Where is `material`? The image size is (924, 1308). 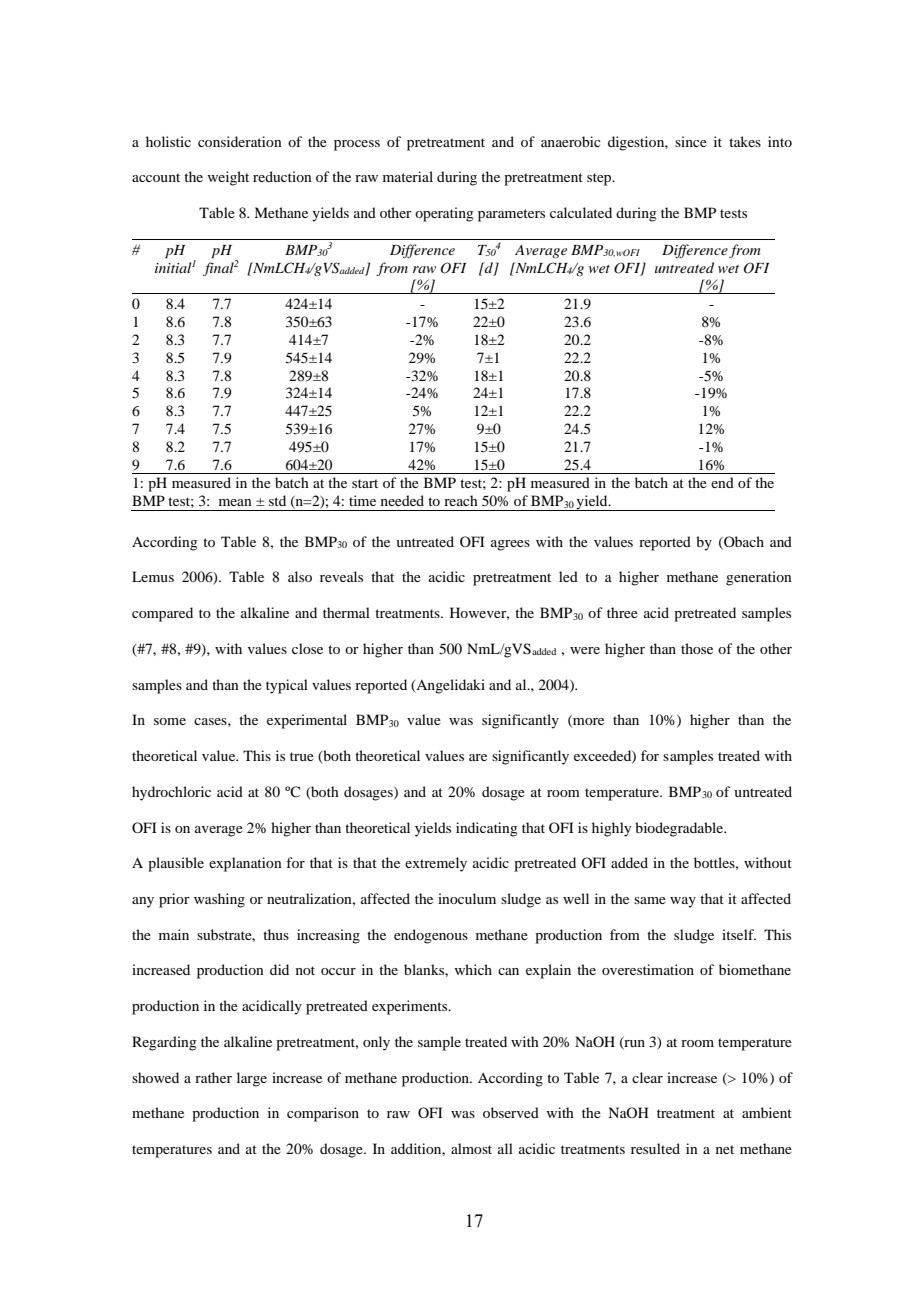 material is located at coordinates (408, 176).
